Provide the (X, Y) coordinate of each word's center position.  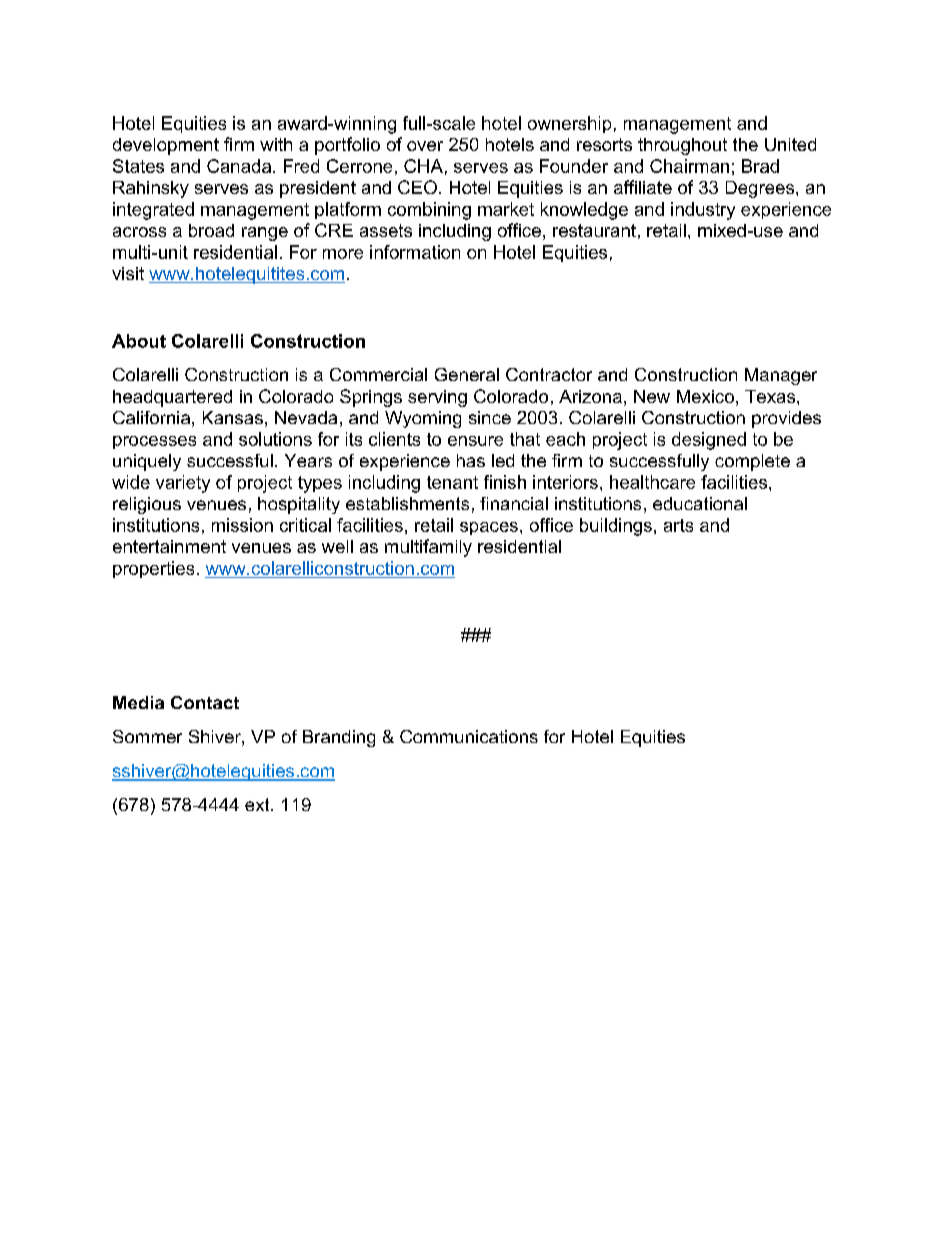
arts (678, 525)
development (166, 146)
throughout (682, 146)
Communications (469, 736)
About (139, 341)
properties (153, 569)
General (467, 374)
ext (258, 804)
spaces (489, 528)
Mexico (705, 396)
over (425, 146)
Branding (339, 738)
